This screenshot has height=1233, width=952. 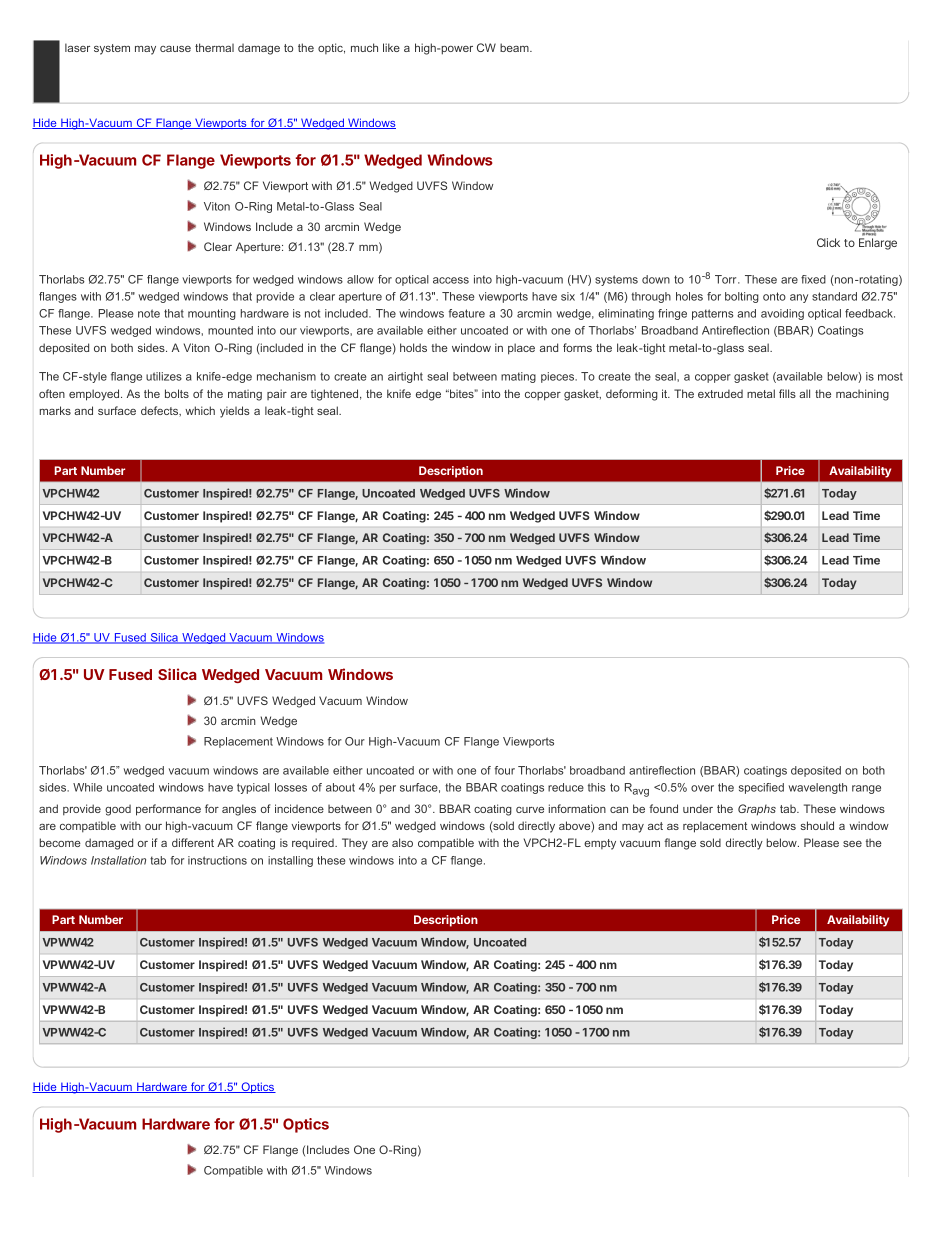 What do you see at coordinates (193, 842) in the screenshot?
I see `different` at bounding box center [193, 842].
